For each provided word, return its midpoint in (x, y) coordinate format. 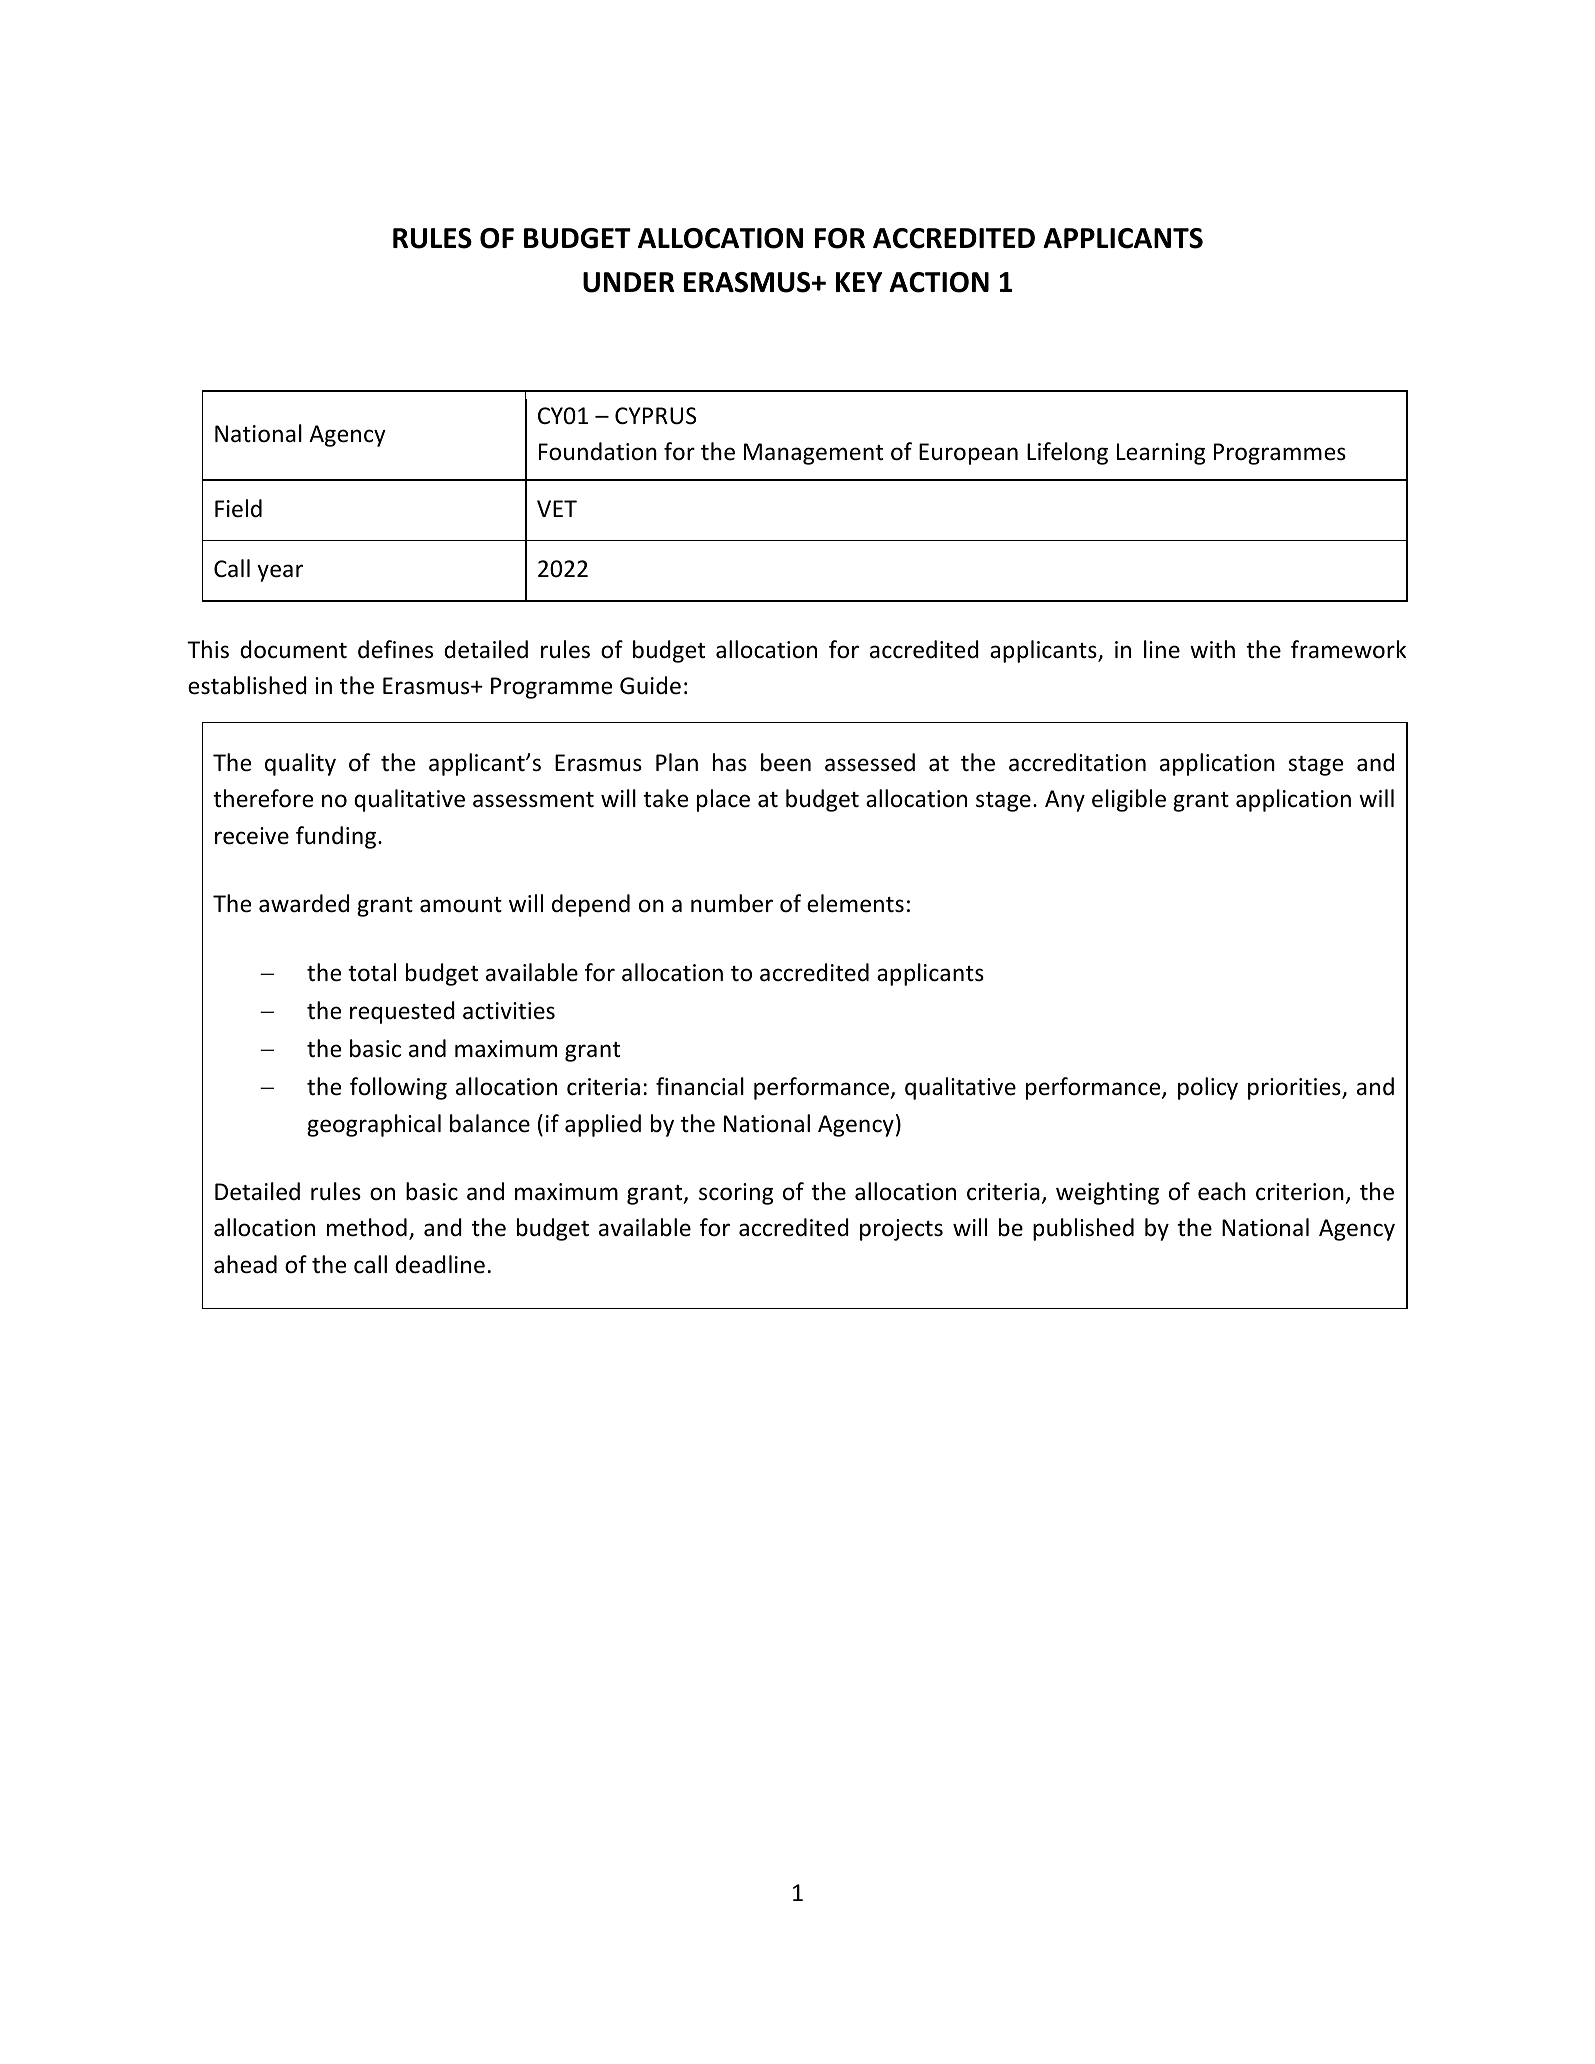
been (786, 762)
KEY (859, 282)
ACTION (939, 282)
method (367, 1227)
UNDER (629, 282)
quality (300, 764)
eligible (1129, 800)
